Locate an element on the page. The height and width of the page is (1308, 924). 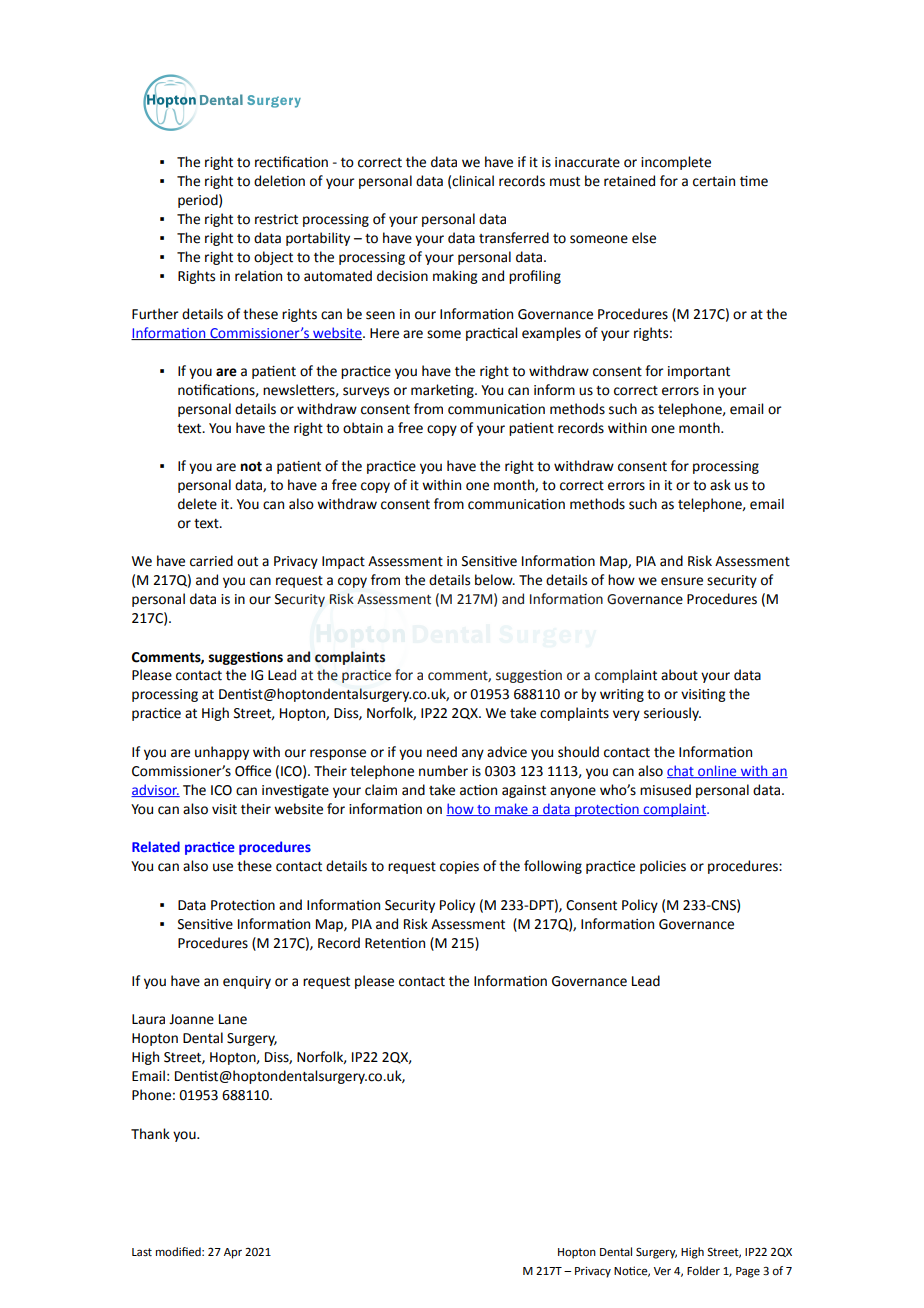
transferred is located at coordinates (514, 238).
